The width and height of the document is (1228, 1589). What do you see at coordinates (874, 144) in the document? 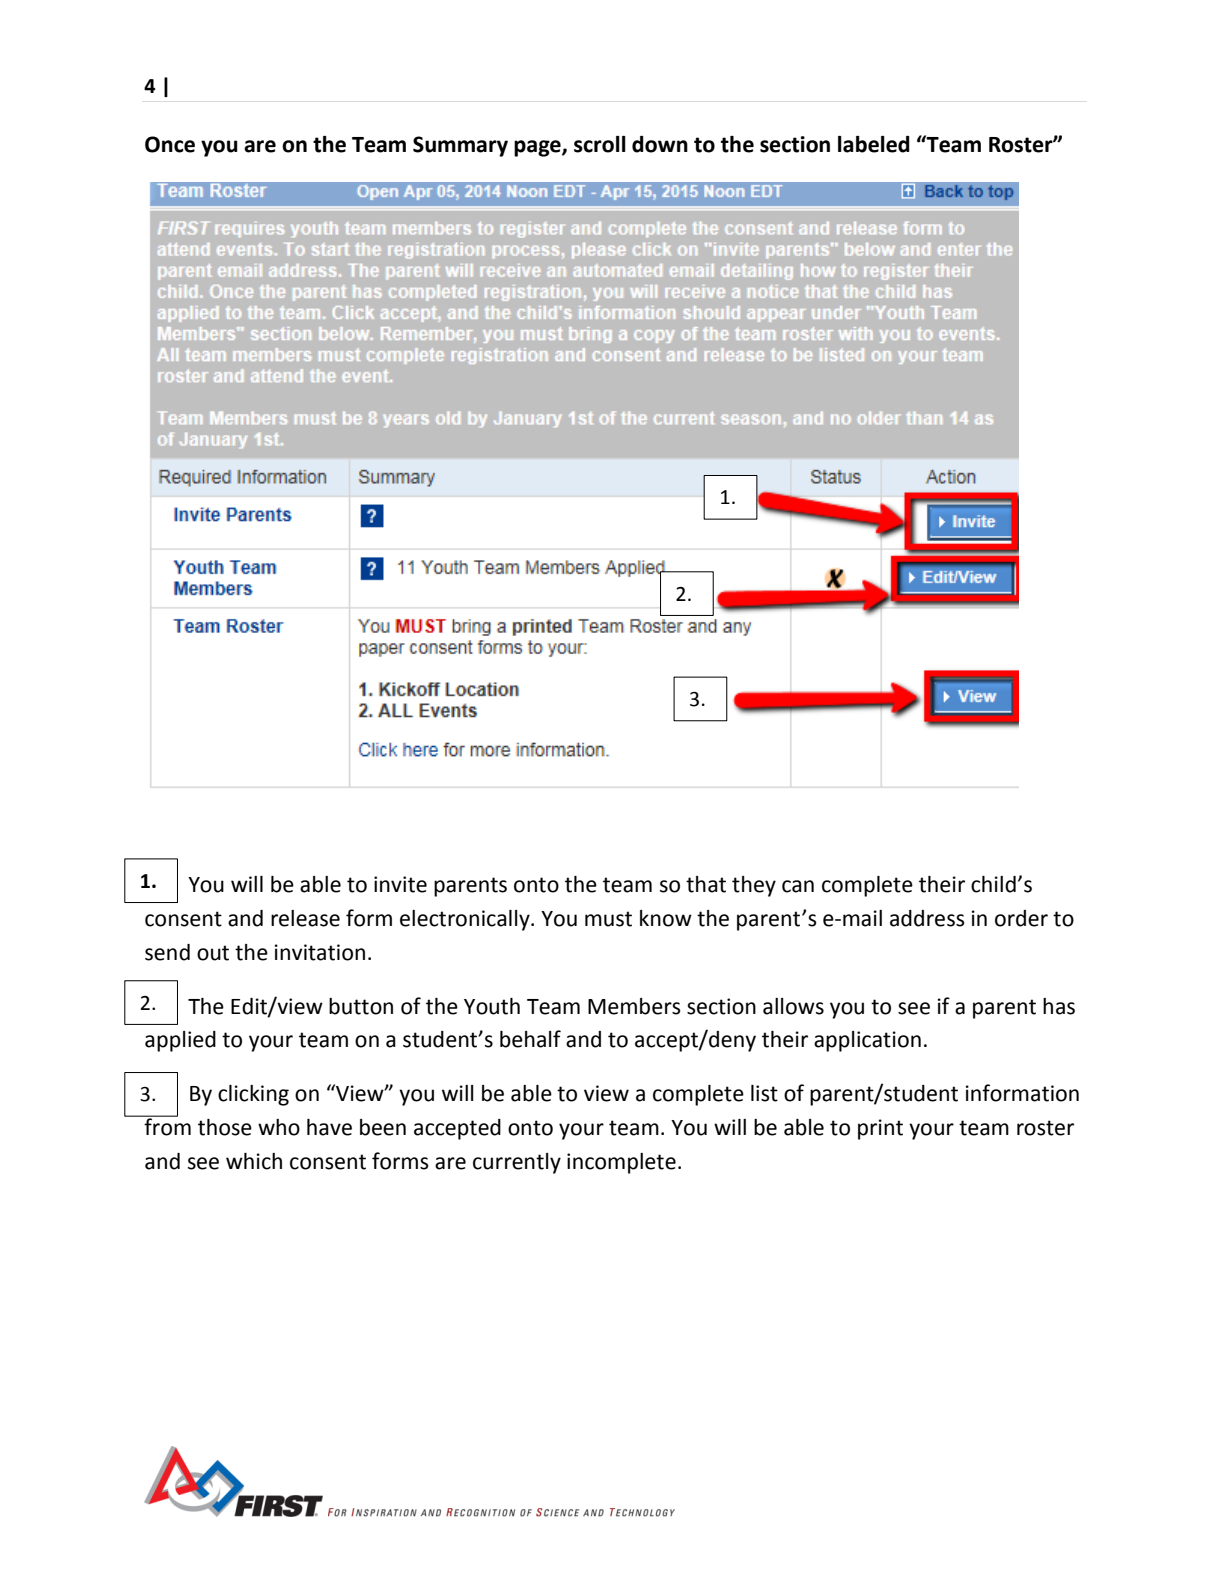
I see `labeled` at bounding box center [874, 144].
